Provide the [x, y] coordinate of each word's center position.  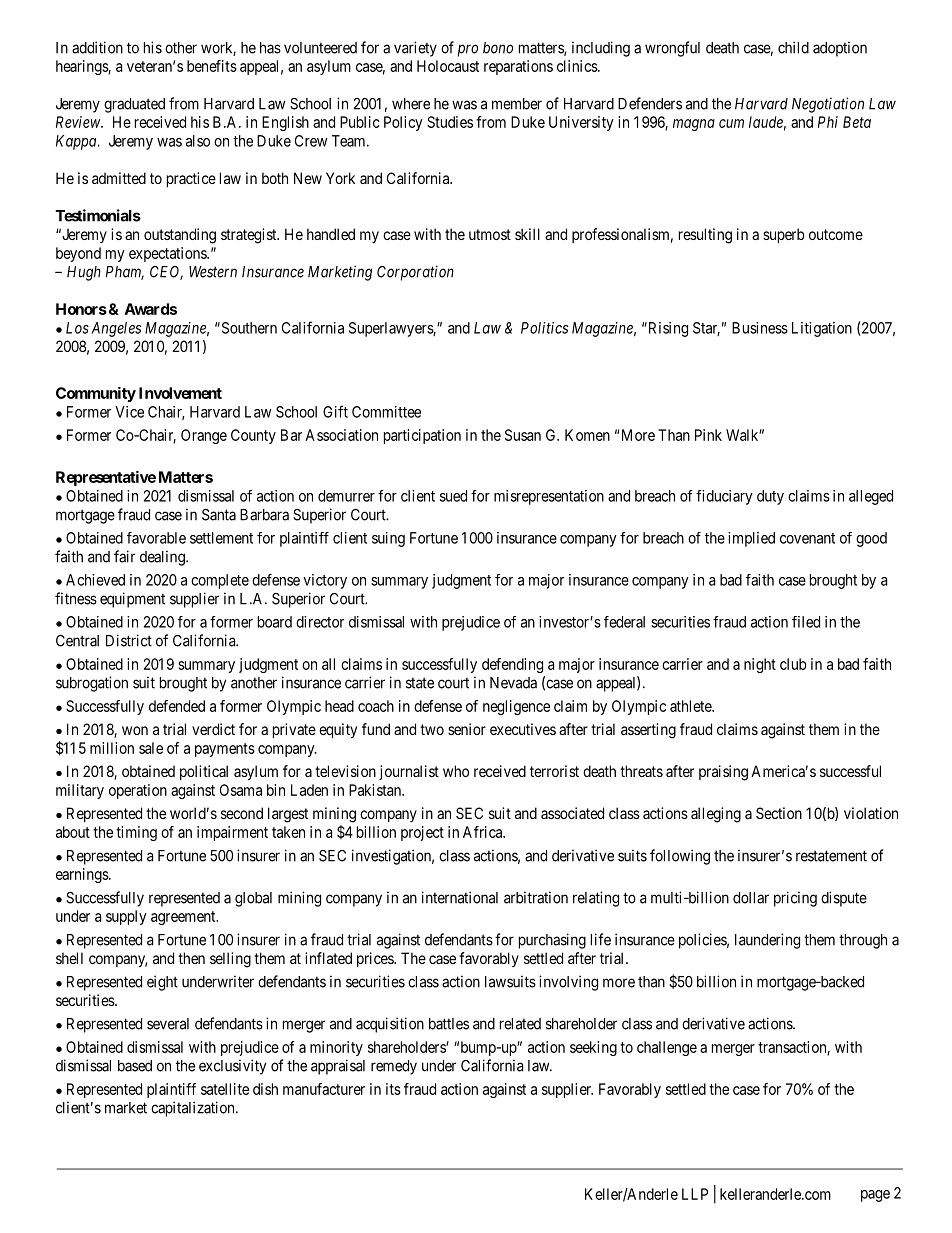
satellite [225, 1089]
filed [806, 622]
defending [512, 665]
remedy [394, 1067]
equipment [132, 600]
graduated [134, 105]
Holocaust [448, 66]
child [793, 47]
